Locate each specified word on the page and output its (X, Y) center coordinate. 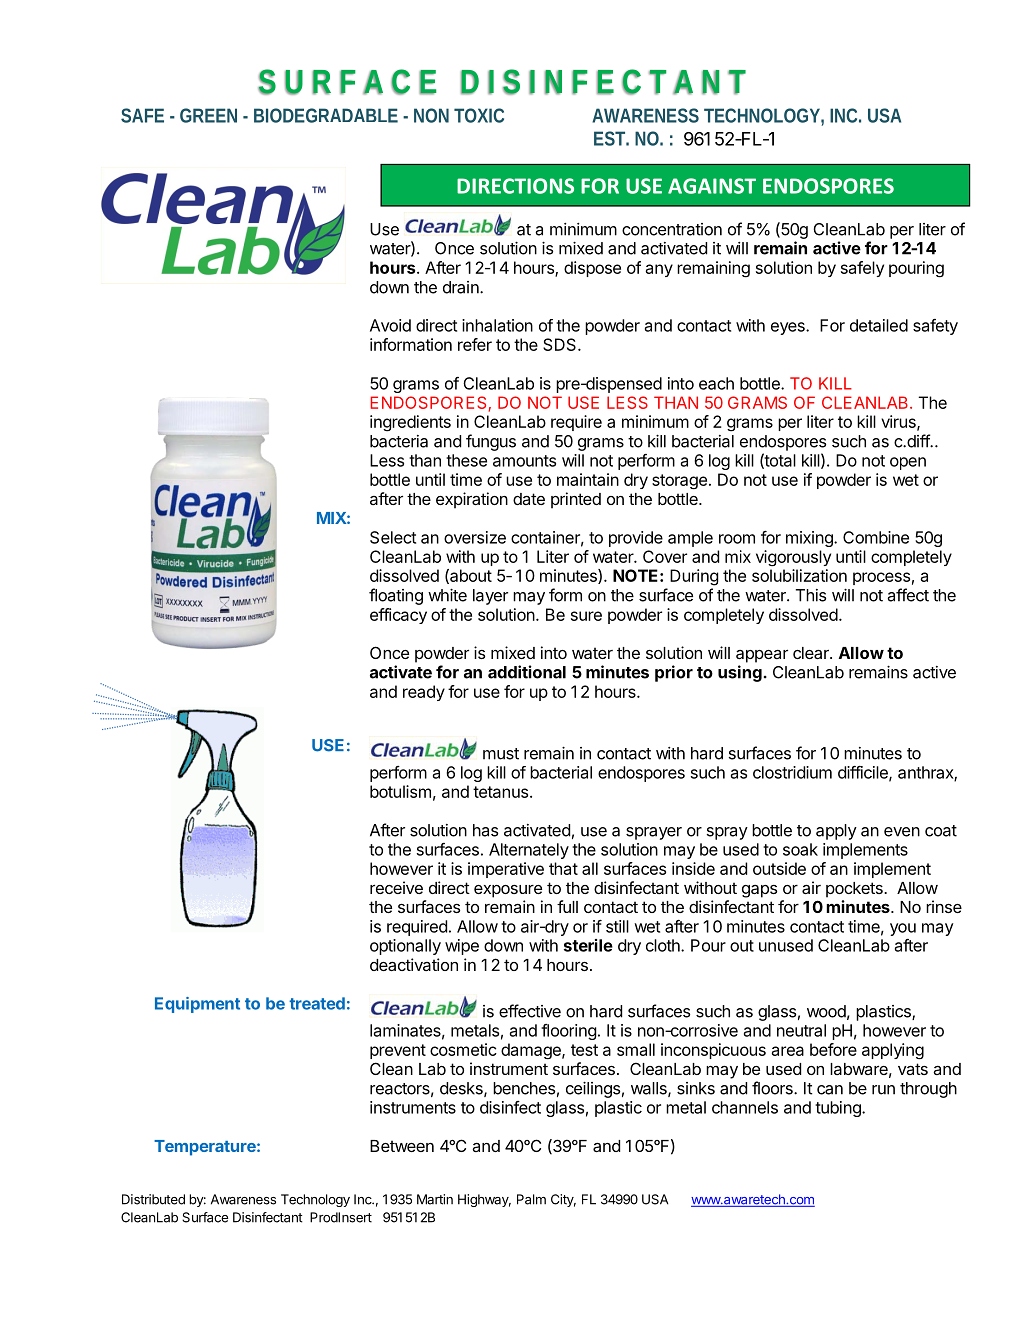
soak (800, 849)
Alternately (529, 851)
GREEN (208, 115)
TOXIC (479, 115)
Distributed (153, 1199)
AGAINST (712, 186)
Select (393, 537)
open (908, 463)
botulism (400, 791)
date (529, 499)
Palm (531, 1199)
